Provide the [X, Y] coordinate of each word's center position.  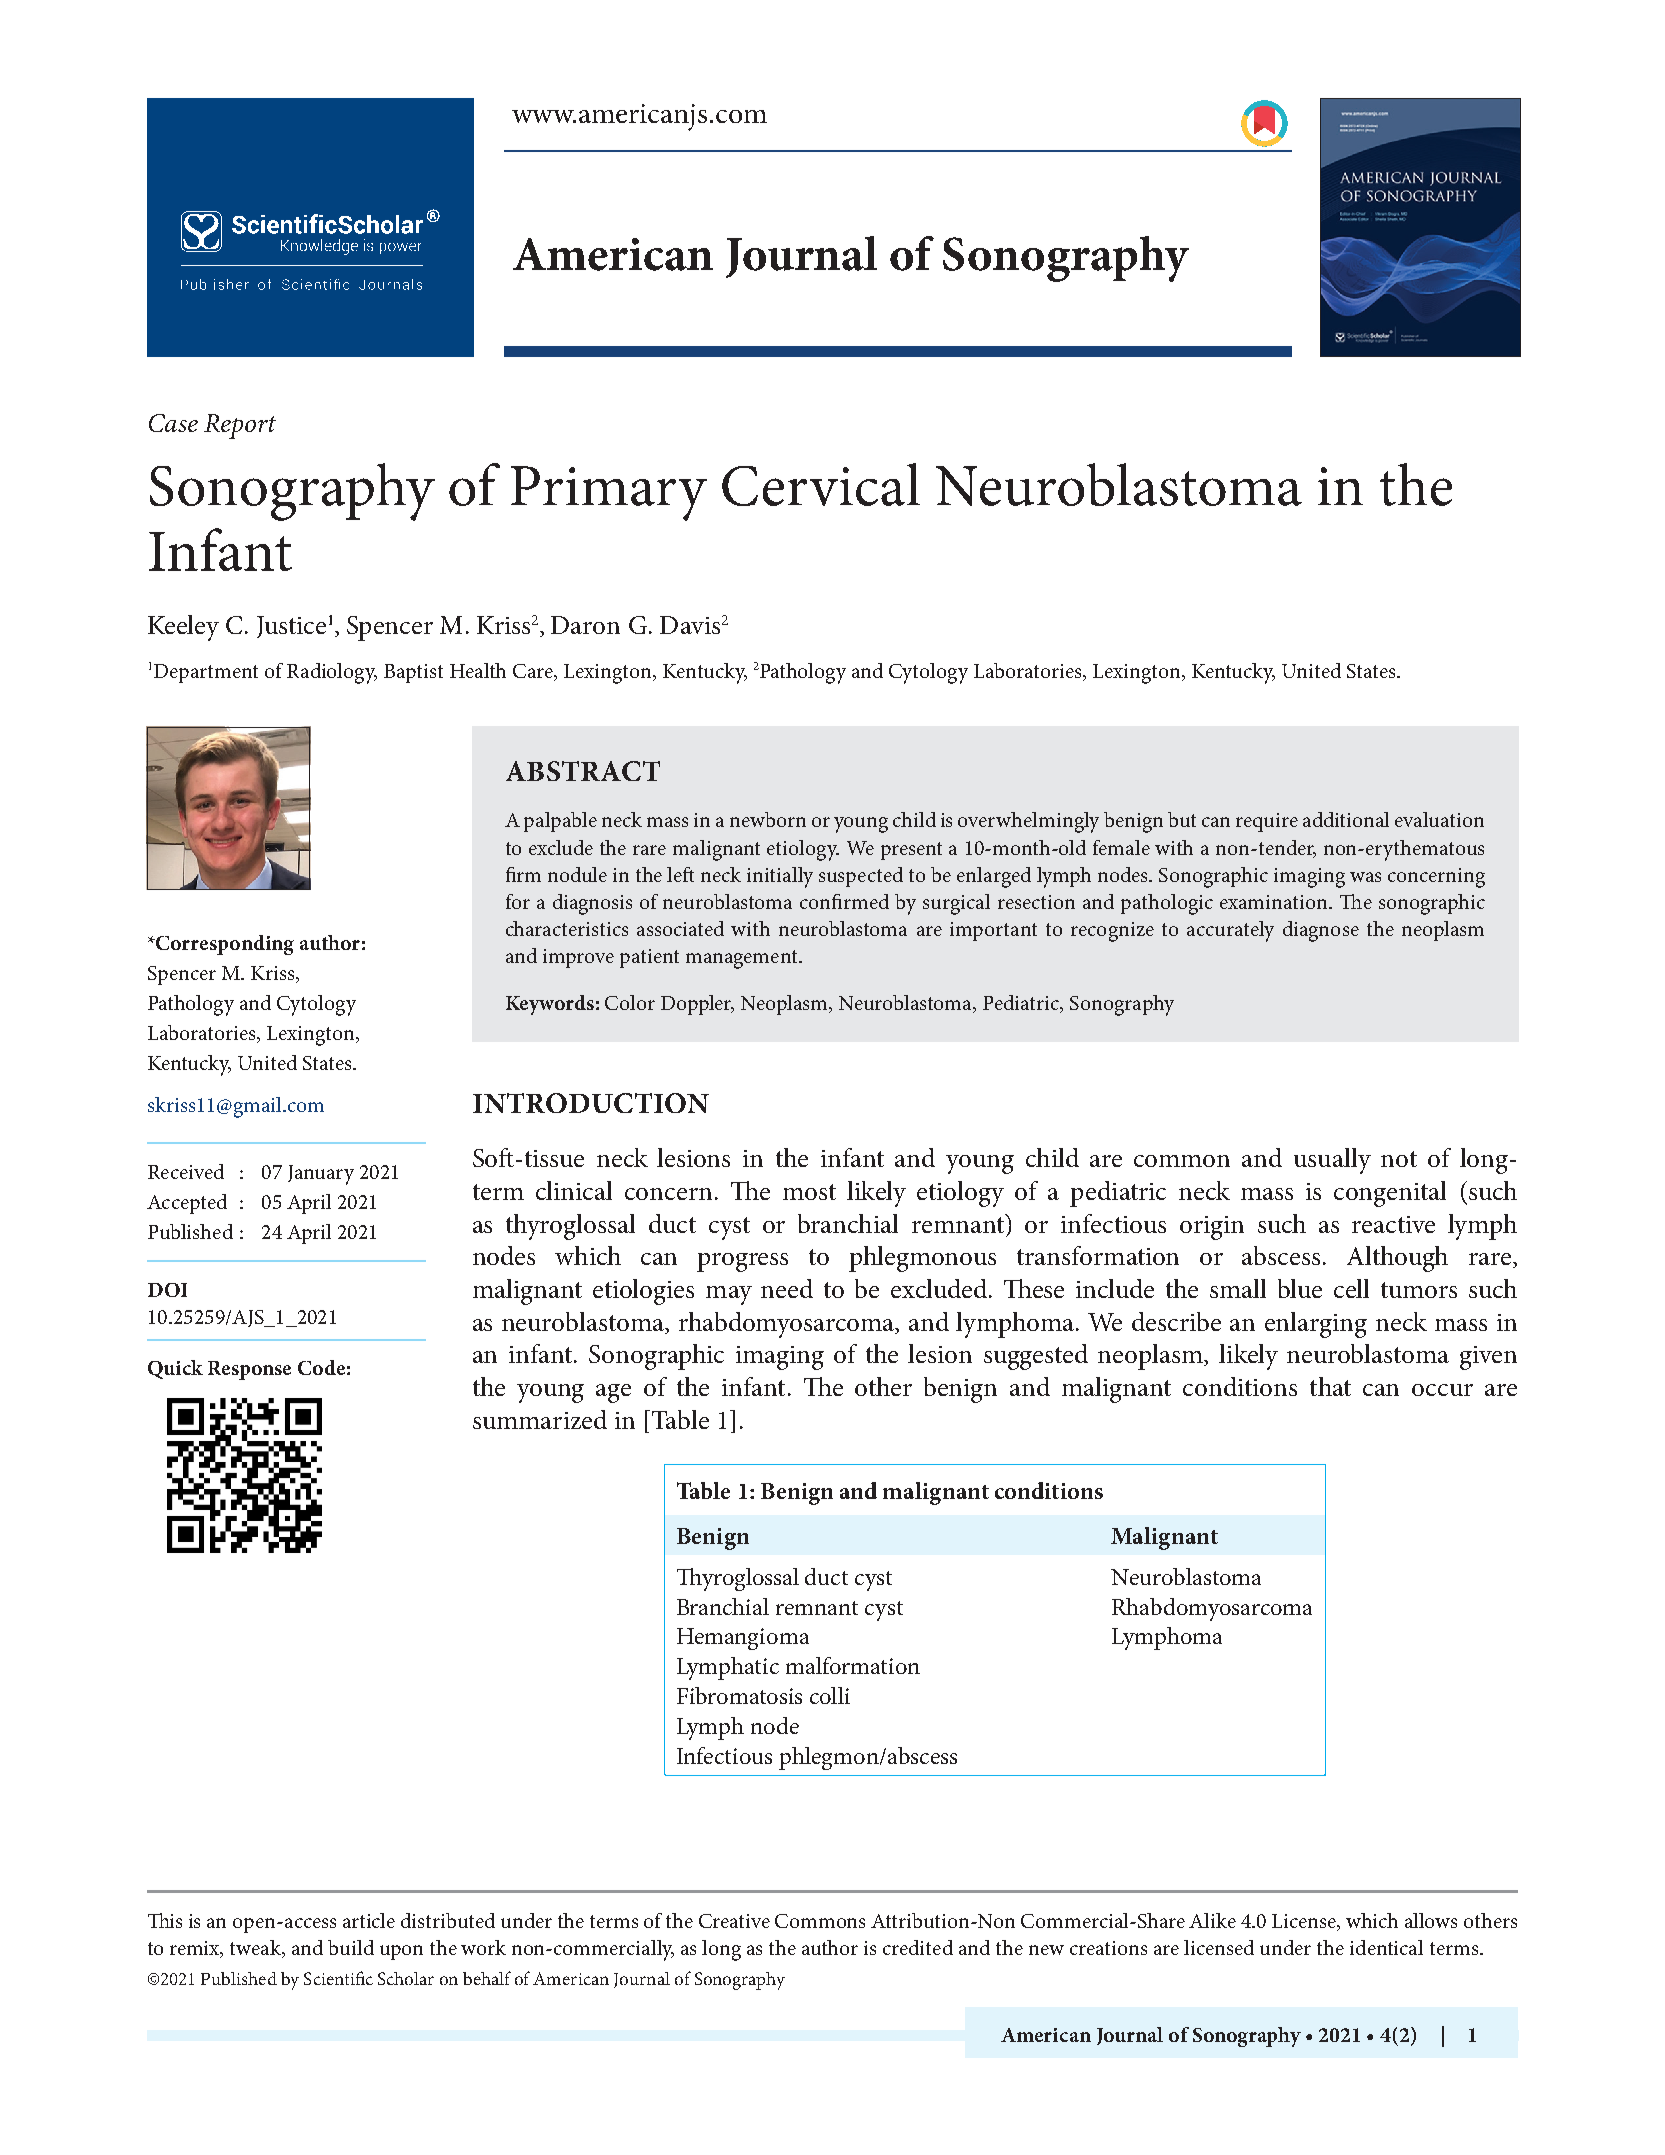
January [321, 1175]
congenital [1390, 1194]
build [351, 1947]
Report [240, 426]
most [809, 1192]
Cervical [821, 484]
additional [1346, 819]
